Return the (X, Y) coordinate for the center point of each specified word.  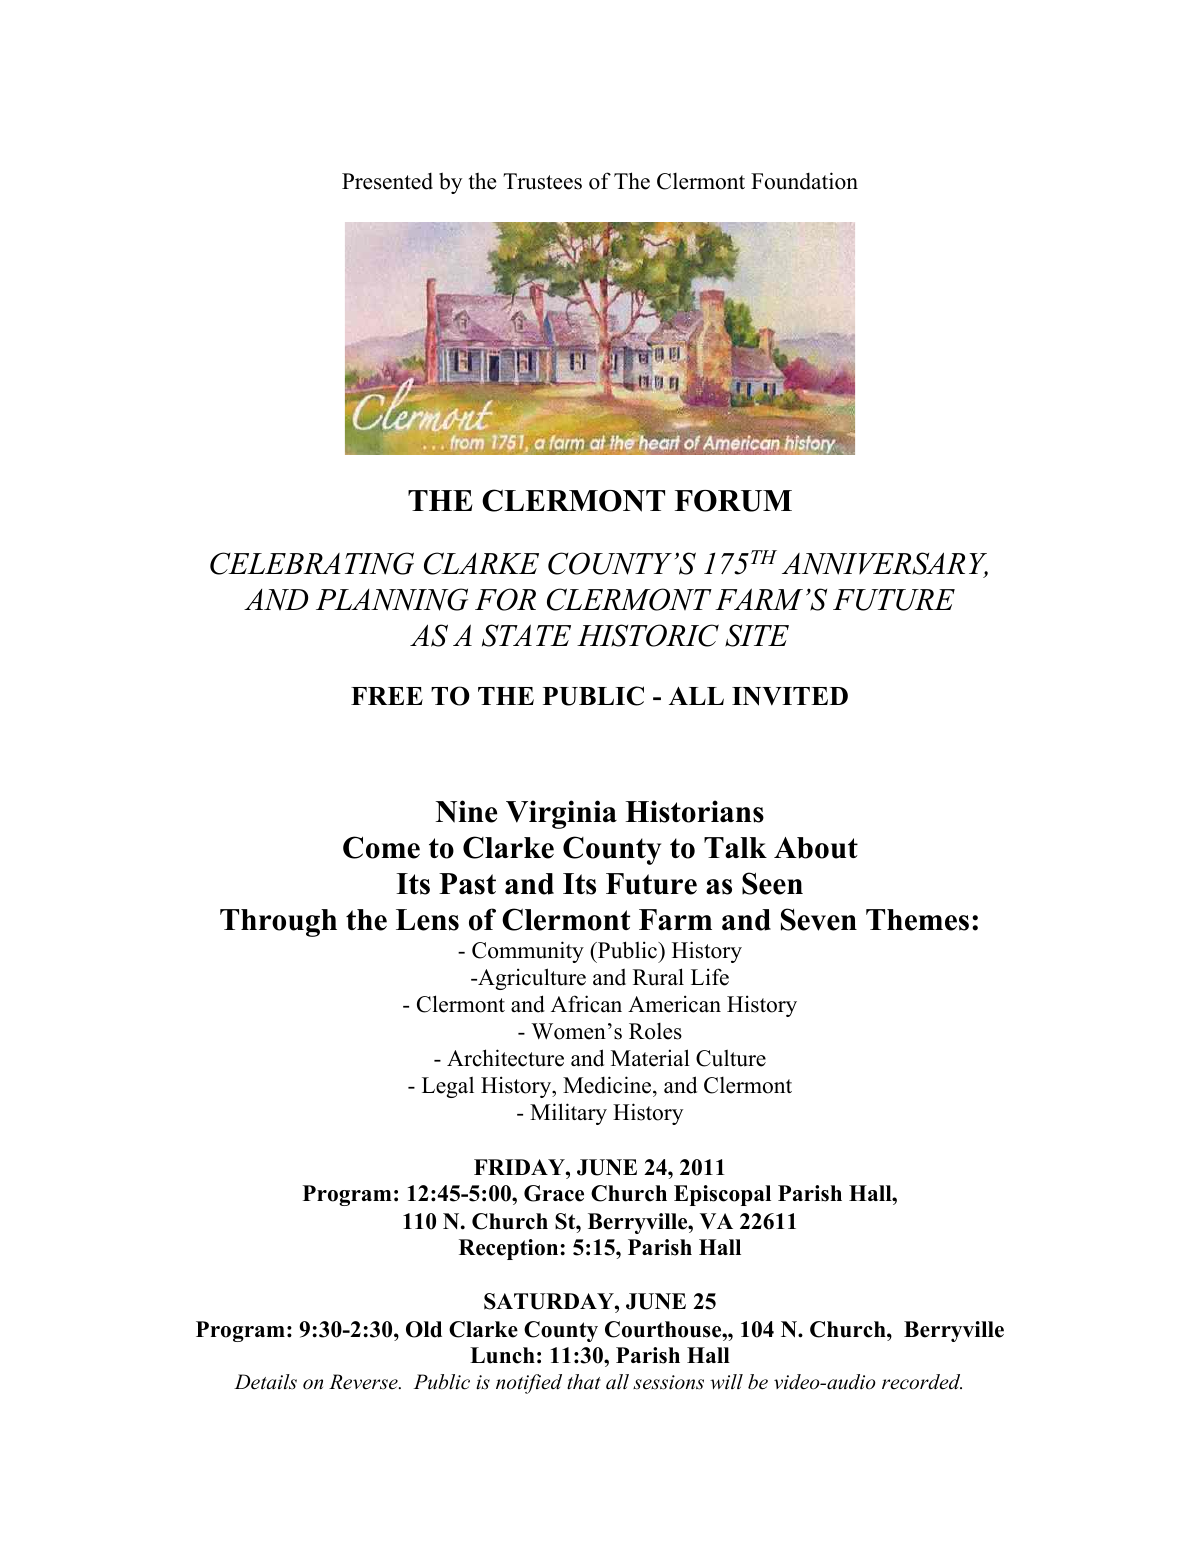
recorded (922, 1382)
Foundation (804, 181)
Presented (387, 181)
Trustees (542, 181)
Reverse (364, 1382)
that (584, 1382)
